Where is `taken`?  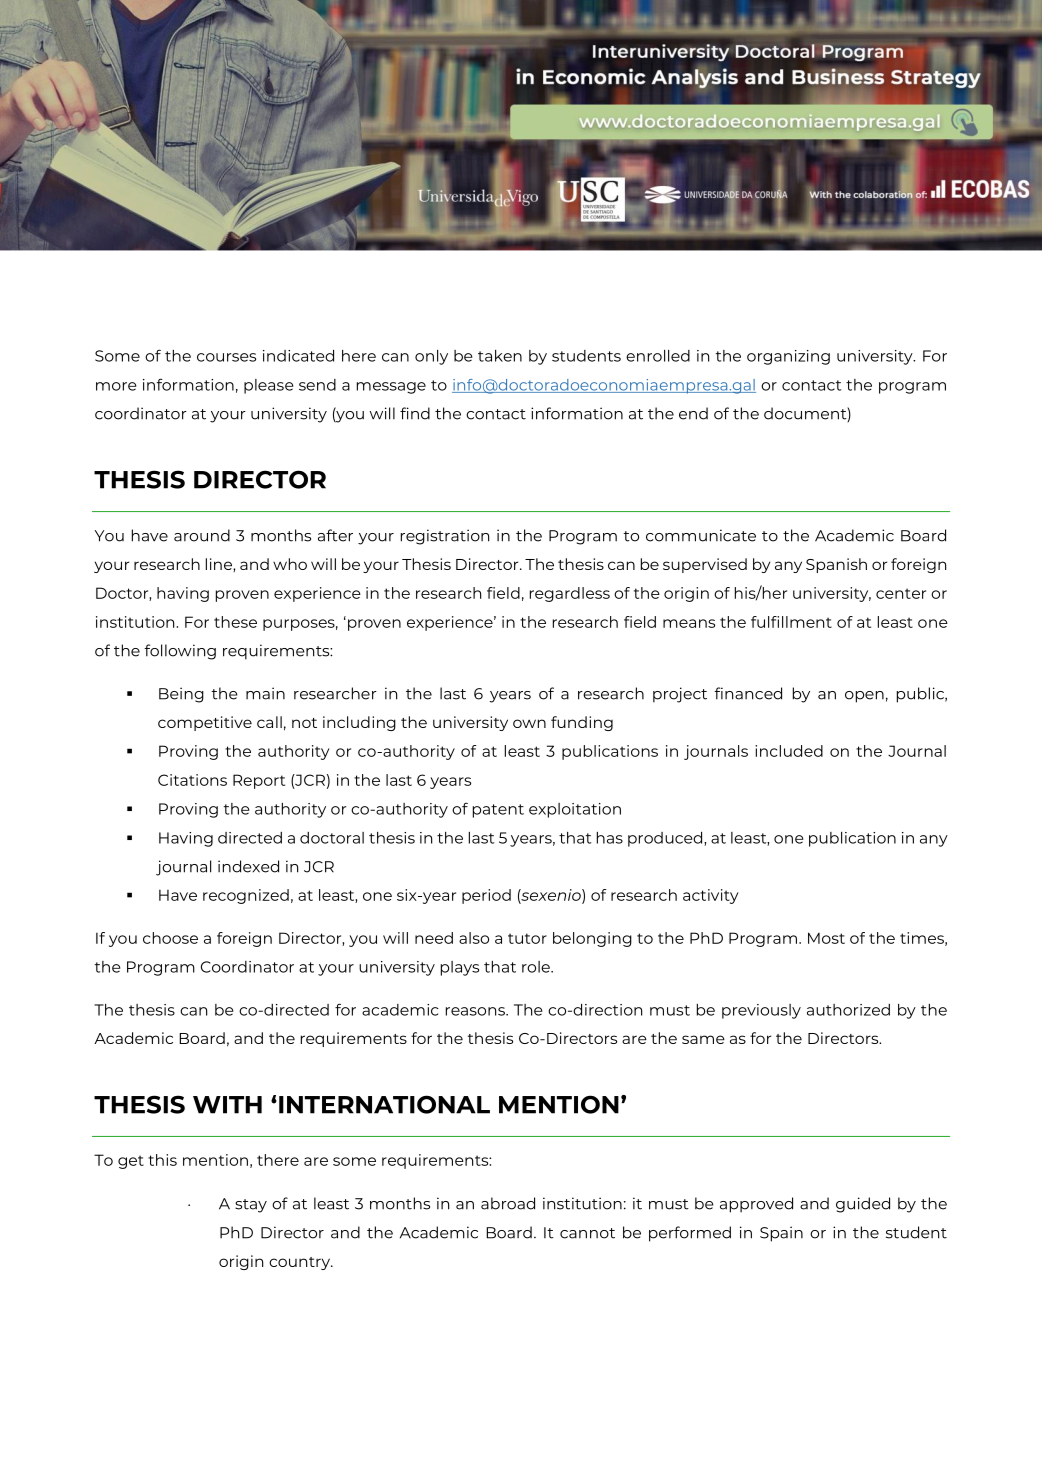
taken is located at coordinates (500, 356).
